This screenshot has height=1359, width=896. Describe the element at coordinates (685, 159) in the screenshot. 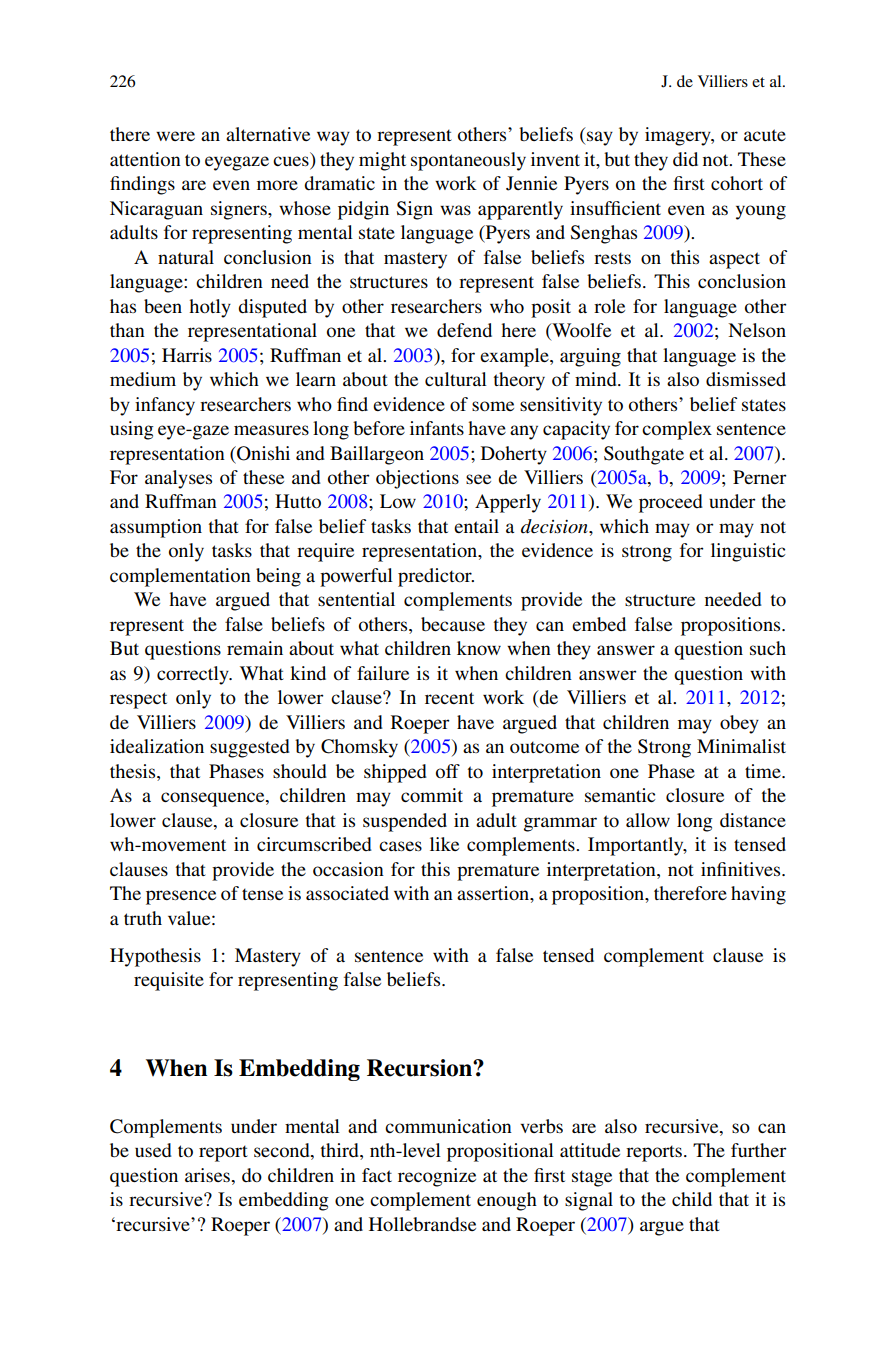

I see `did` at that location.
